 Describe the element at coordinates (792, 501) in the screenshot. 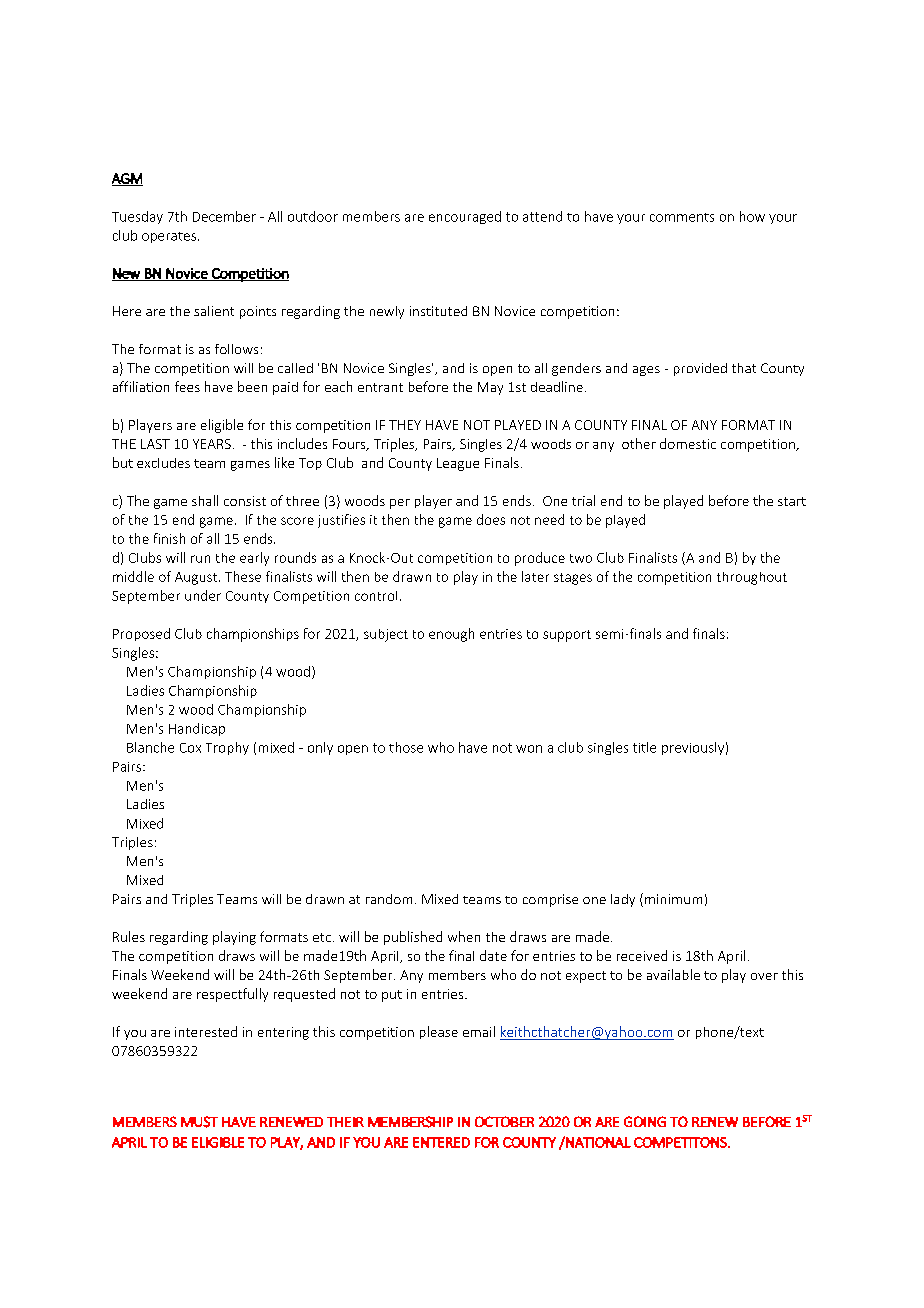

I see `start` at that location.
